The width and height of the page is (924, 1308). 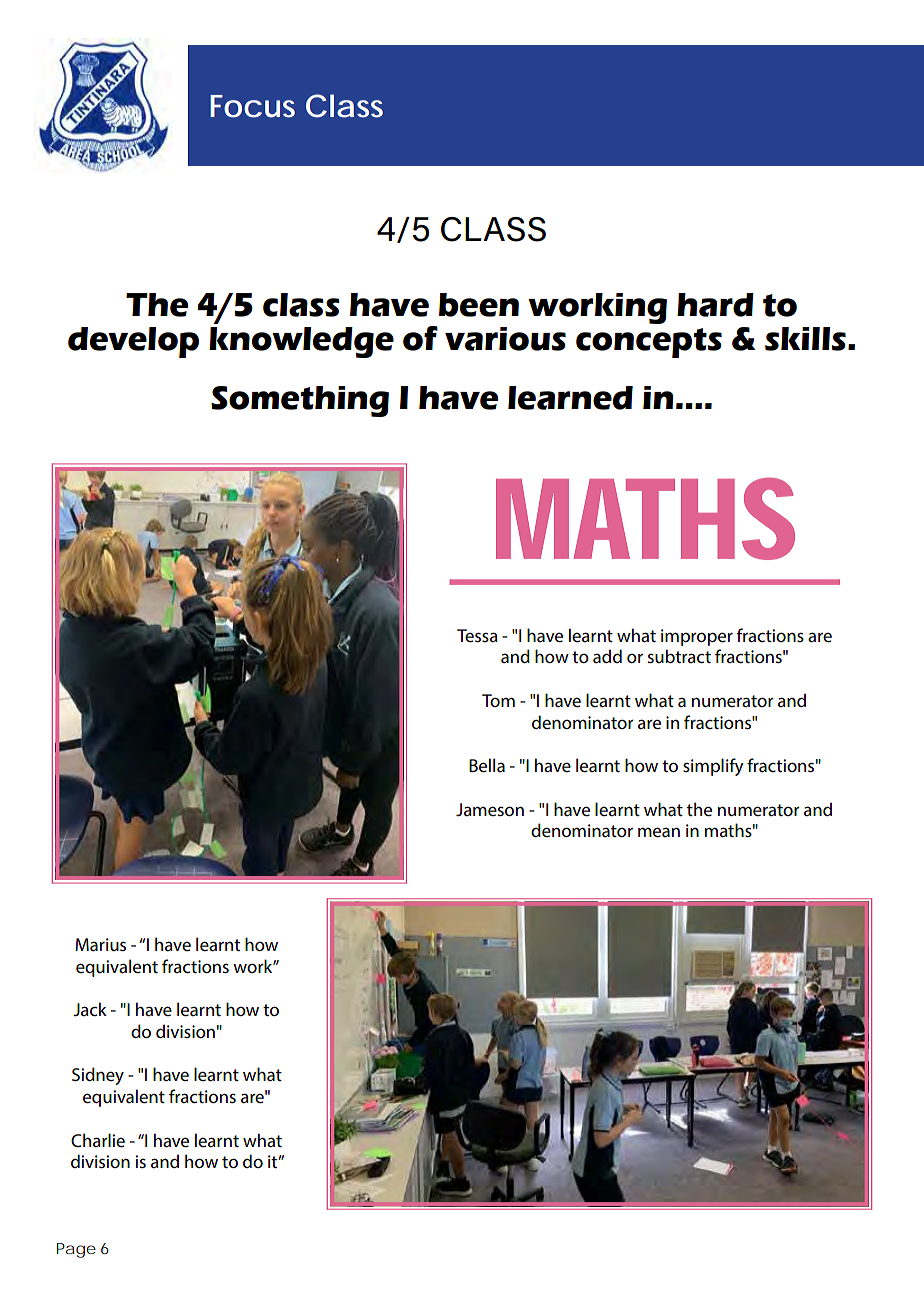 I want to click on develop, so click(x=133, y=342).
